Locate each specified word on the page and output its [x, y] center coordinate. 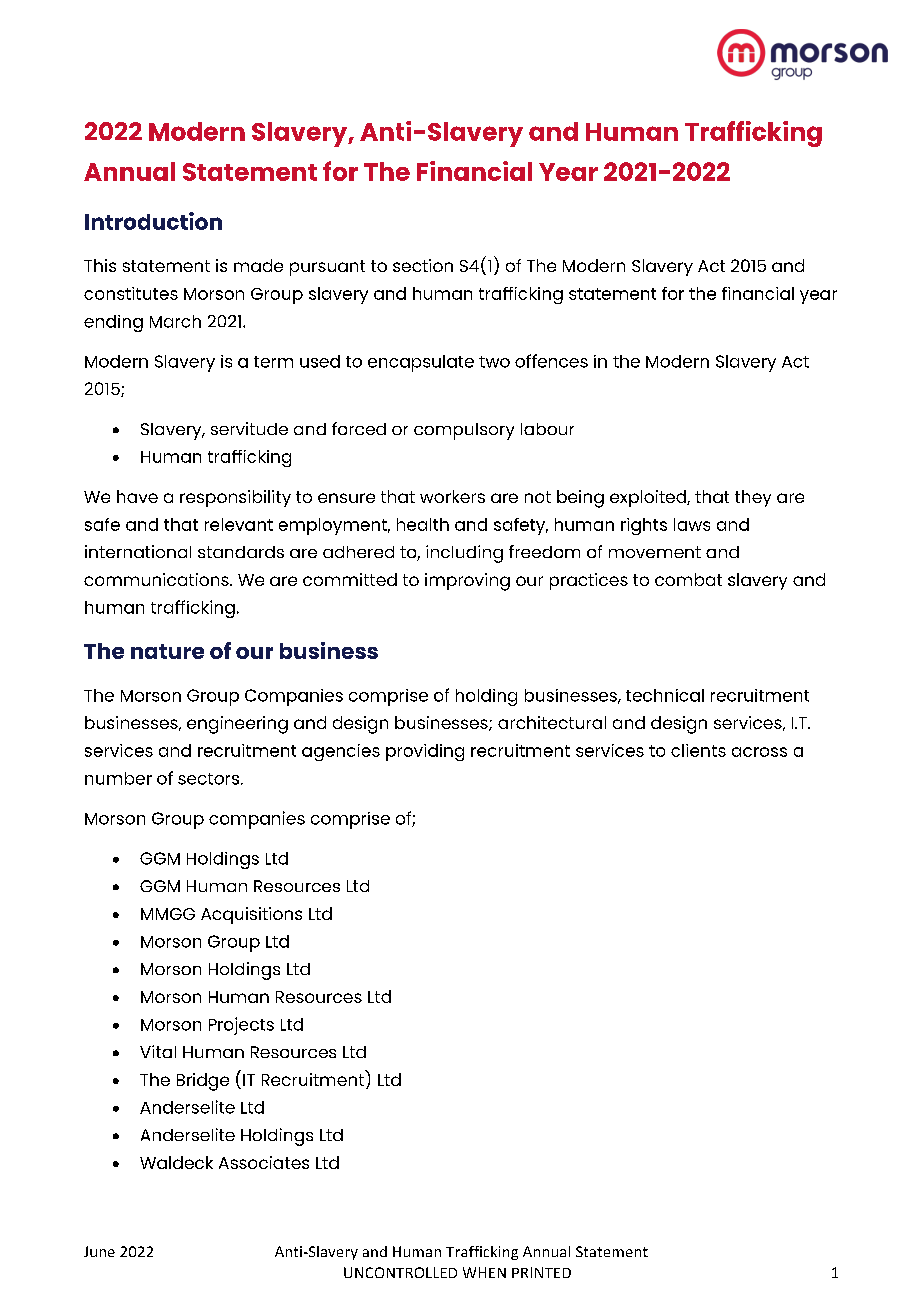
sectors [210, 779]
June [99, 1251]
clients [698, 750]
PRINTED [541, 1272]
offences [551, 361]
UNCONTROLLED [400, 1272]
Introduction [153, 221]
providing [425, 752]
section [423, 265]
